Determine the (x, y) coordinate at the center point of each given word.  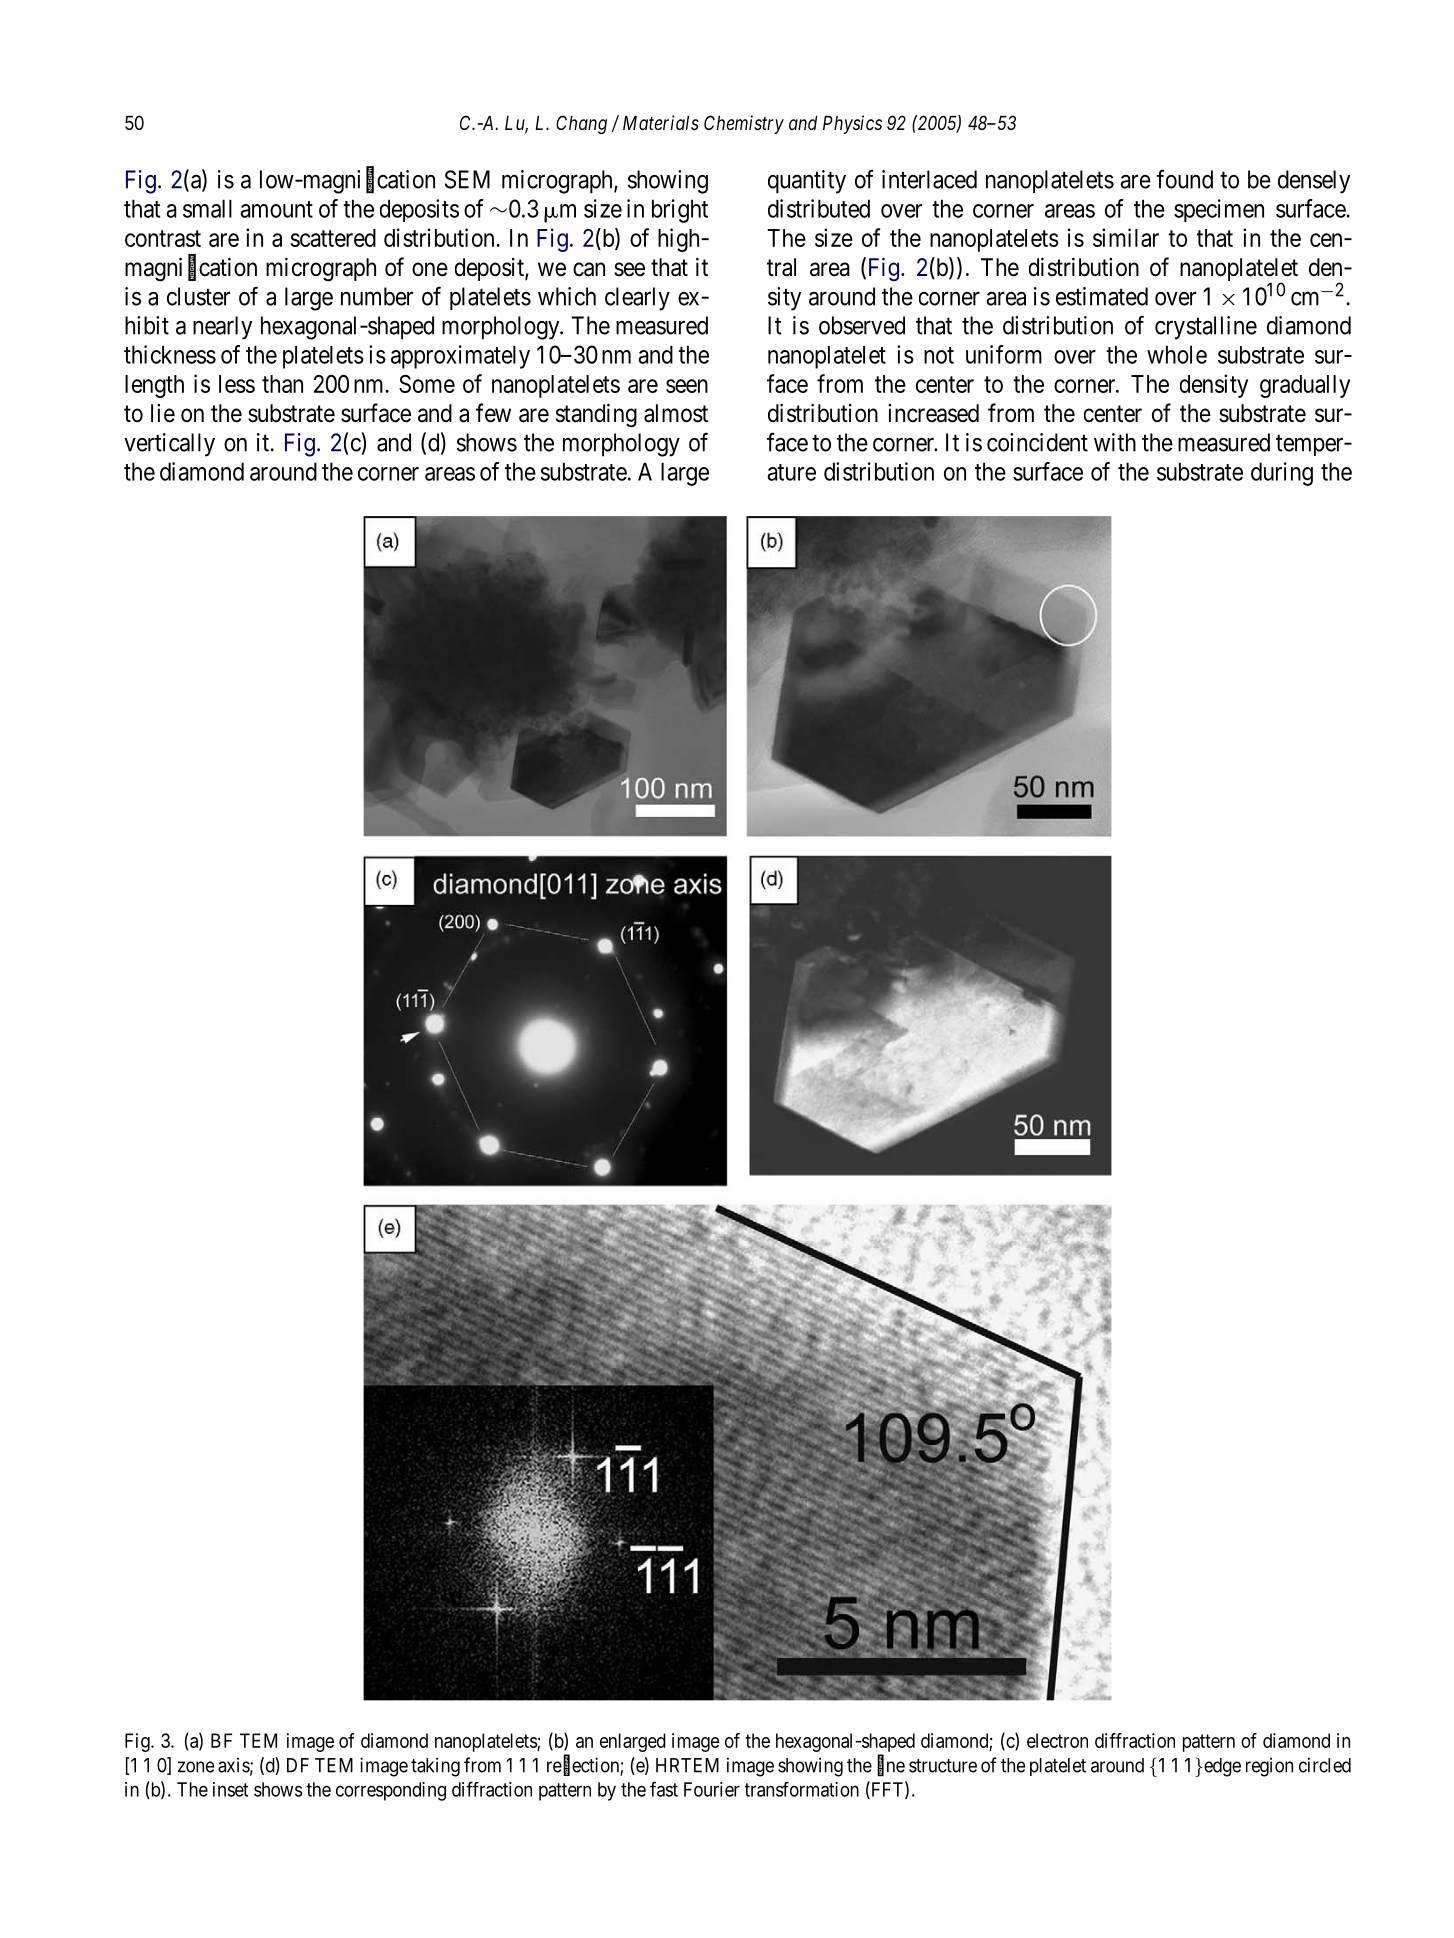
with (1115, 442)
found (1184, 179)
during (1282, 474)
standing (596, 416)
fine (891, 1765)
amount (276, 209)
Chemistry (744, 124)
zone (196, 1767)
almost (676, 413)
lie (163, 413)
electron (1057, 1740)
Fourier (712, 1789)
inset (230, 1789)
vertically (169, 445)
